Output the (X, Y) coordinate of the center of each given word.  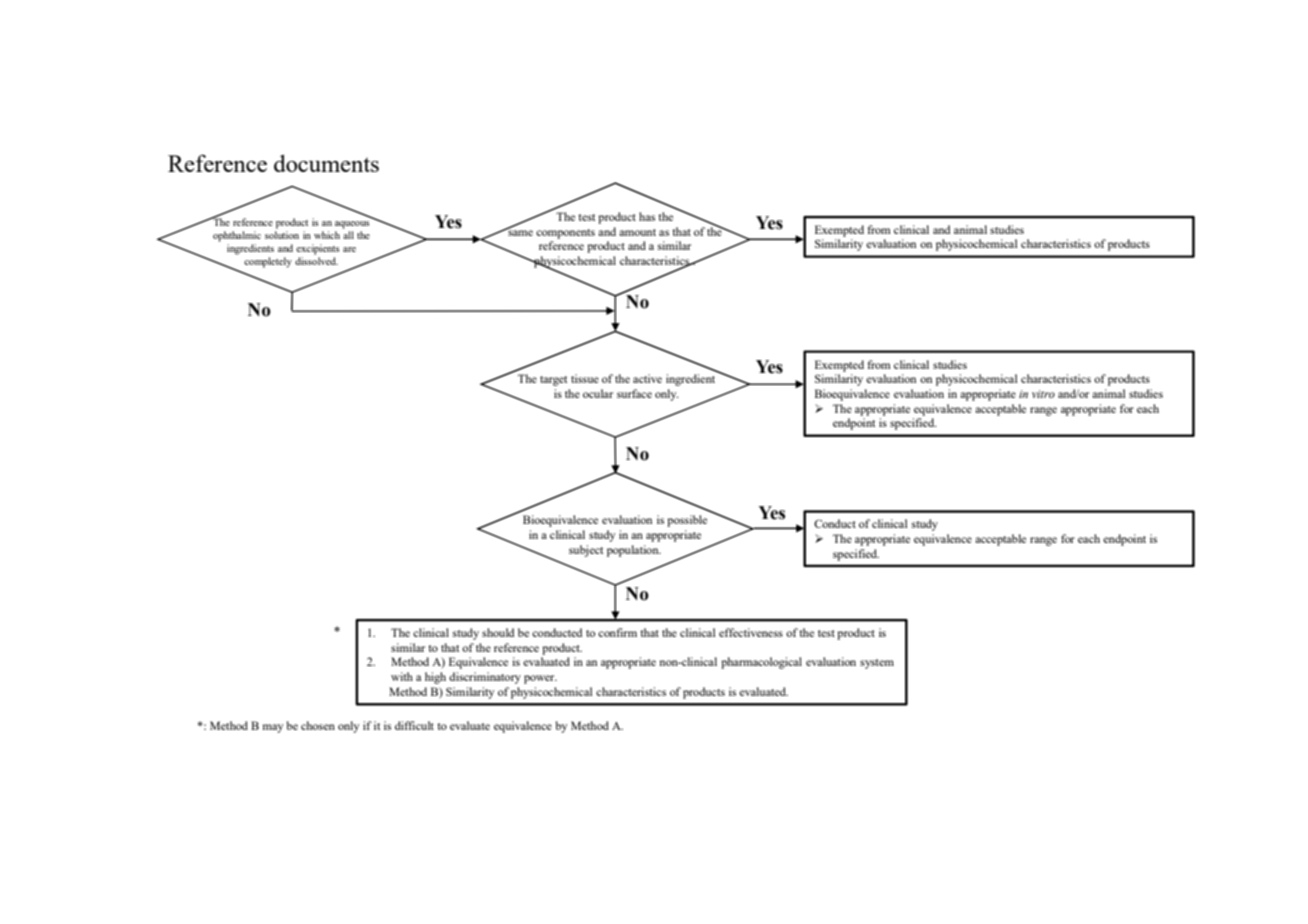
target (553, 381)
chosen (318, 725)
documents (326, 163)
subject (586, 551)
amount (637, 232)
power (540, 679)
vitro (1043, 394)
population (634, 551)
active (647, 378)
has (647, 216)
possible (687, 521)
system (877, 664)
